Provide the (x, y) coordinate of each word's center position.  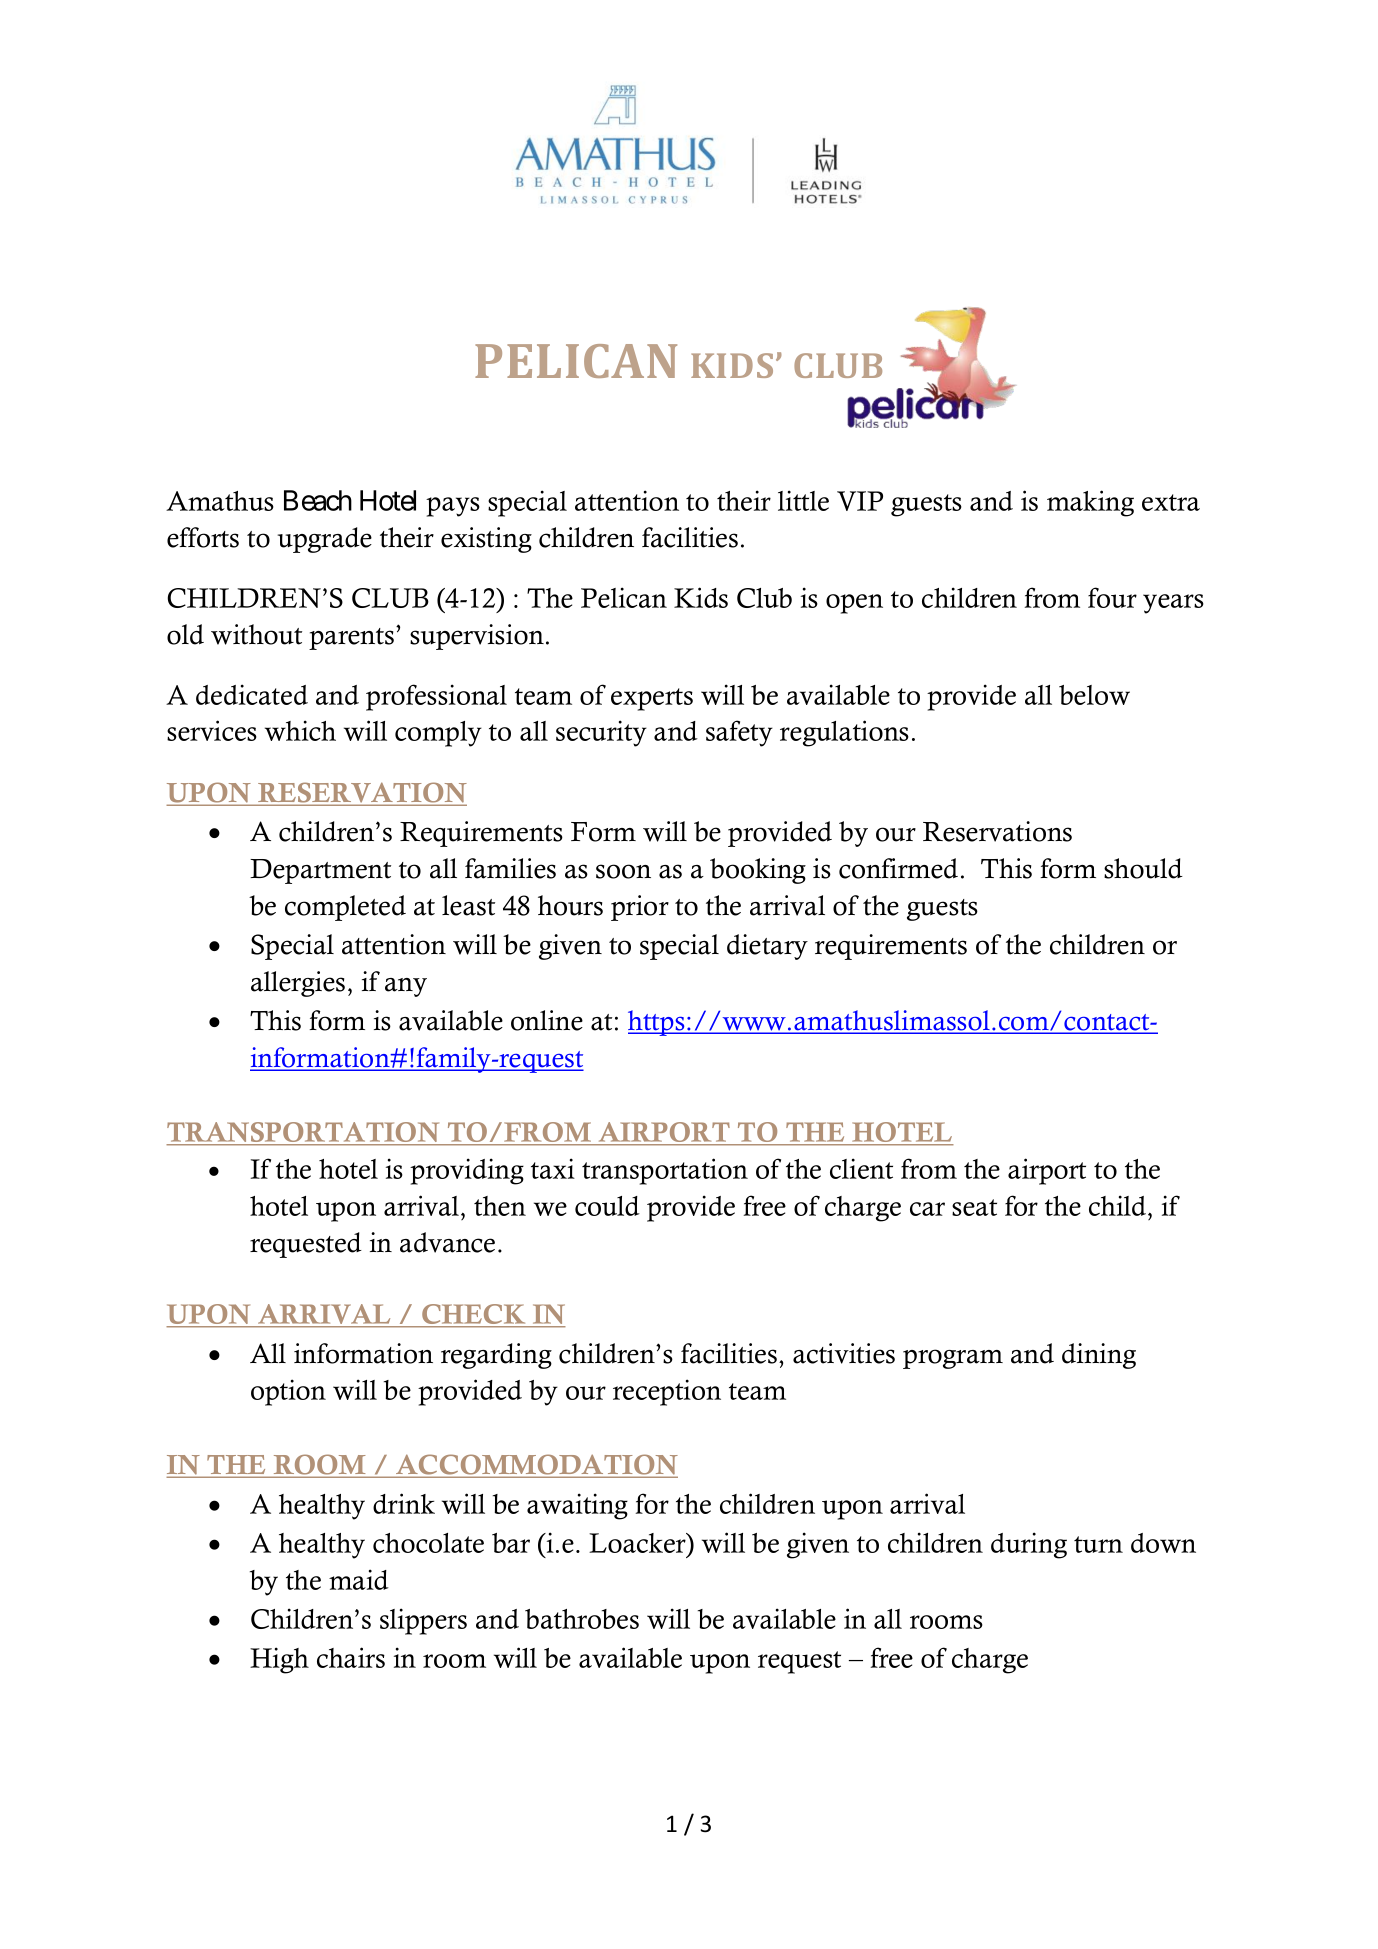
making (1090, 503)
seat (974, 1207)
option (288, 1392)
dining (1099, 1356)
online (547, 1020)
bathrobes (582, 1619)
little (803, 500)
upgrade (324, 540)
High (279, 1660)
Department (320, 871)
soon (623, 871)
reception (667, 1392)
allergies (298, 984)
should (1143, 868)
